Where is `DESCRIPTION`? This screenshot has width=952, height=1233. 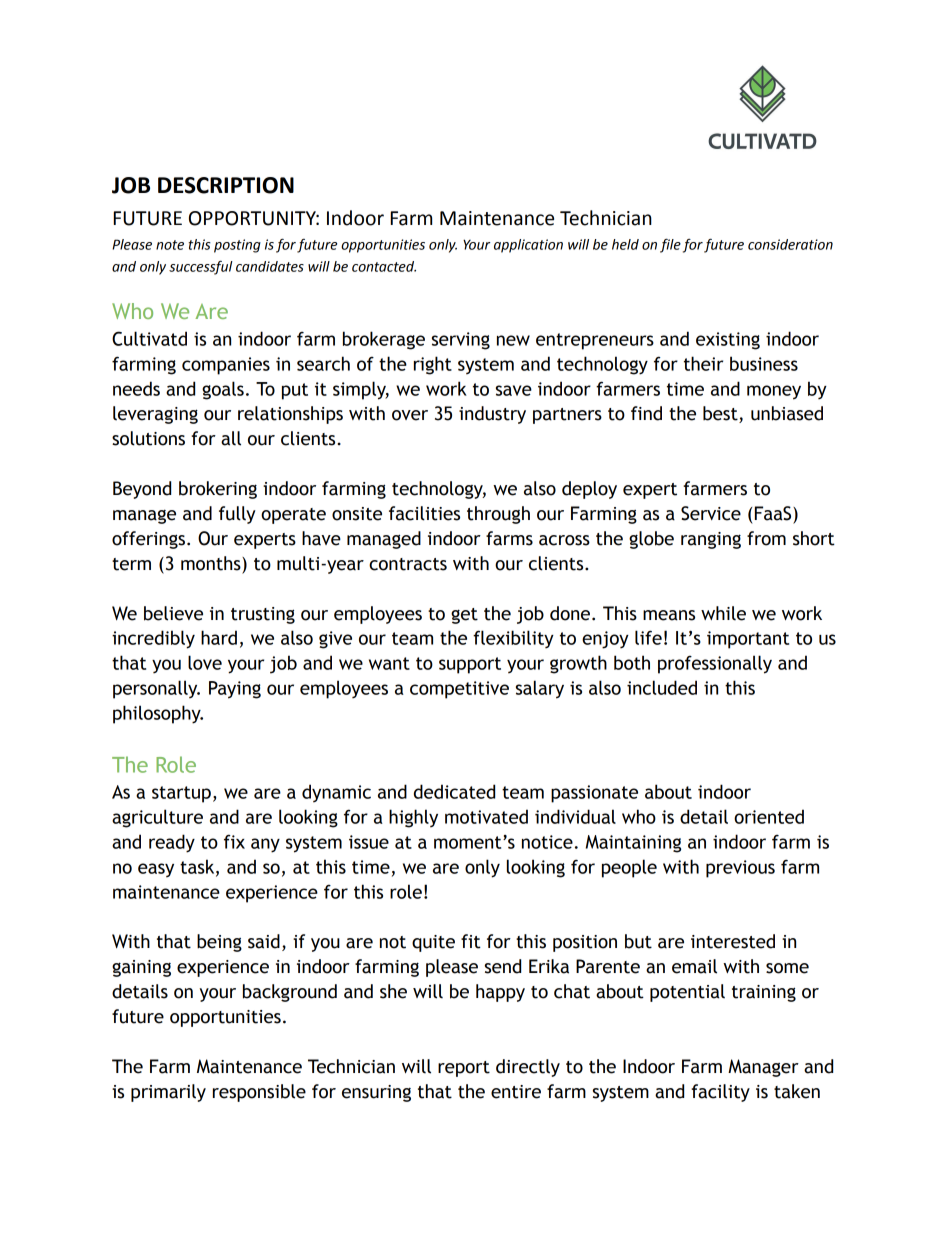
DESCRIPTION is located at coordinates (226, 185).
